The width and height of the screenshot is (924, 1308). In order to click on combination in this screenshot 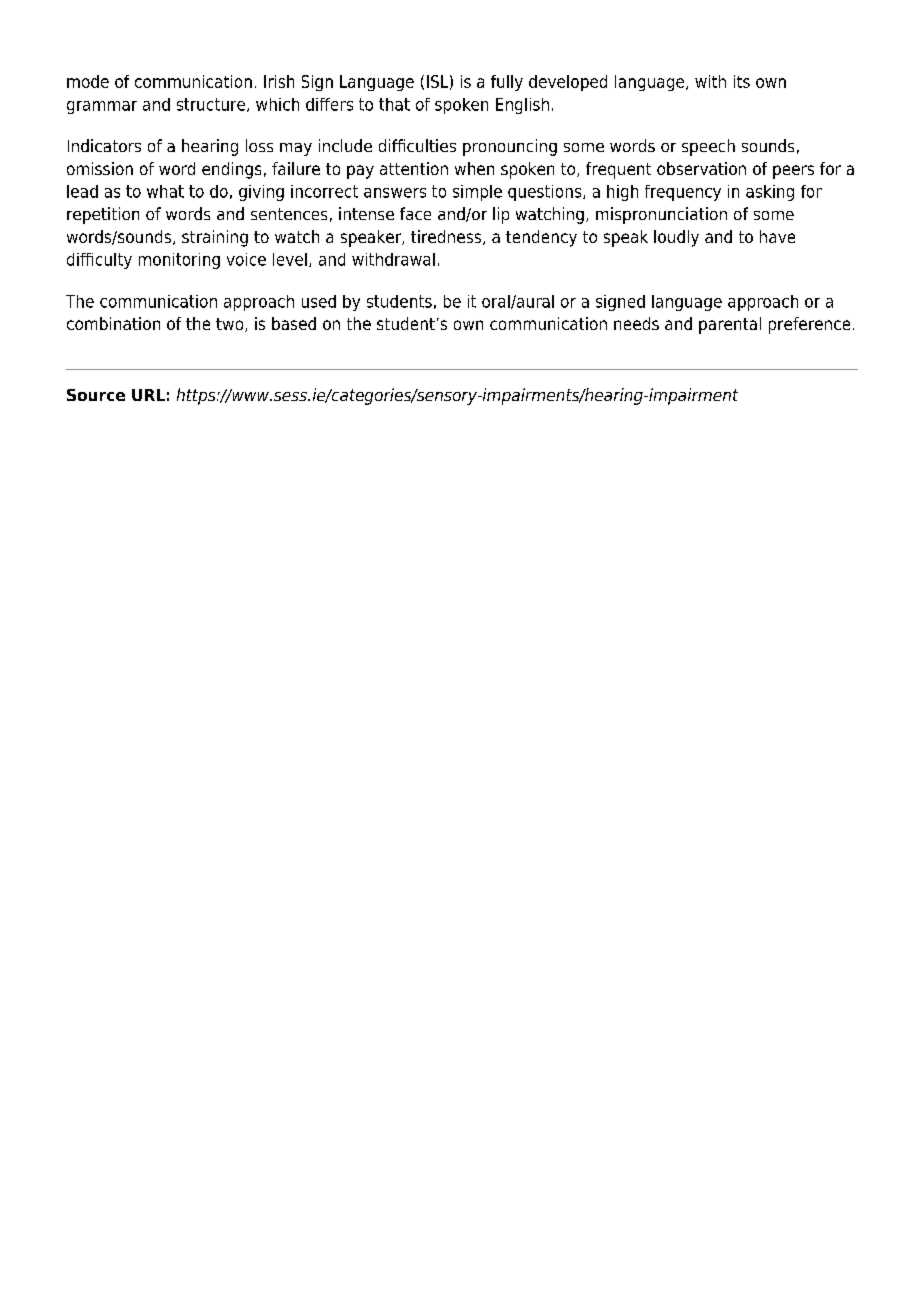, I will do `click(113, 323)`.
